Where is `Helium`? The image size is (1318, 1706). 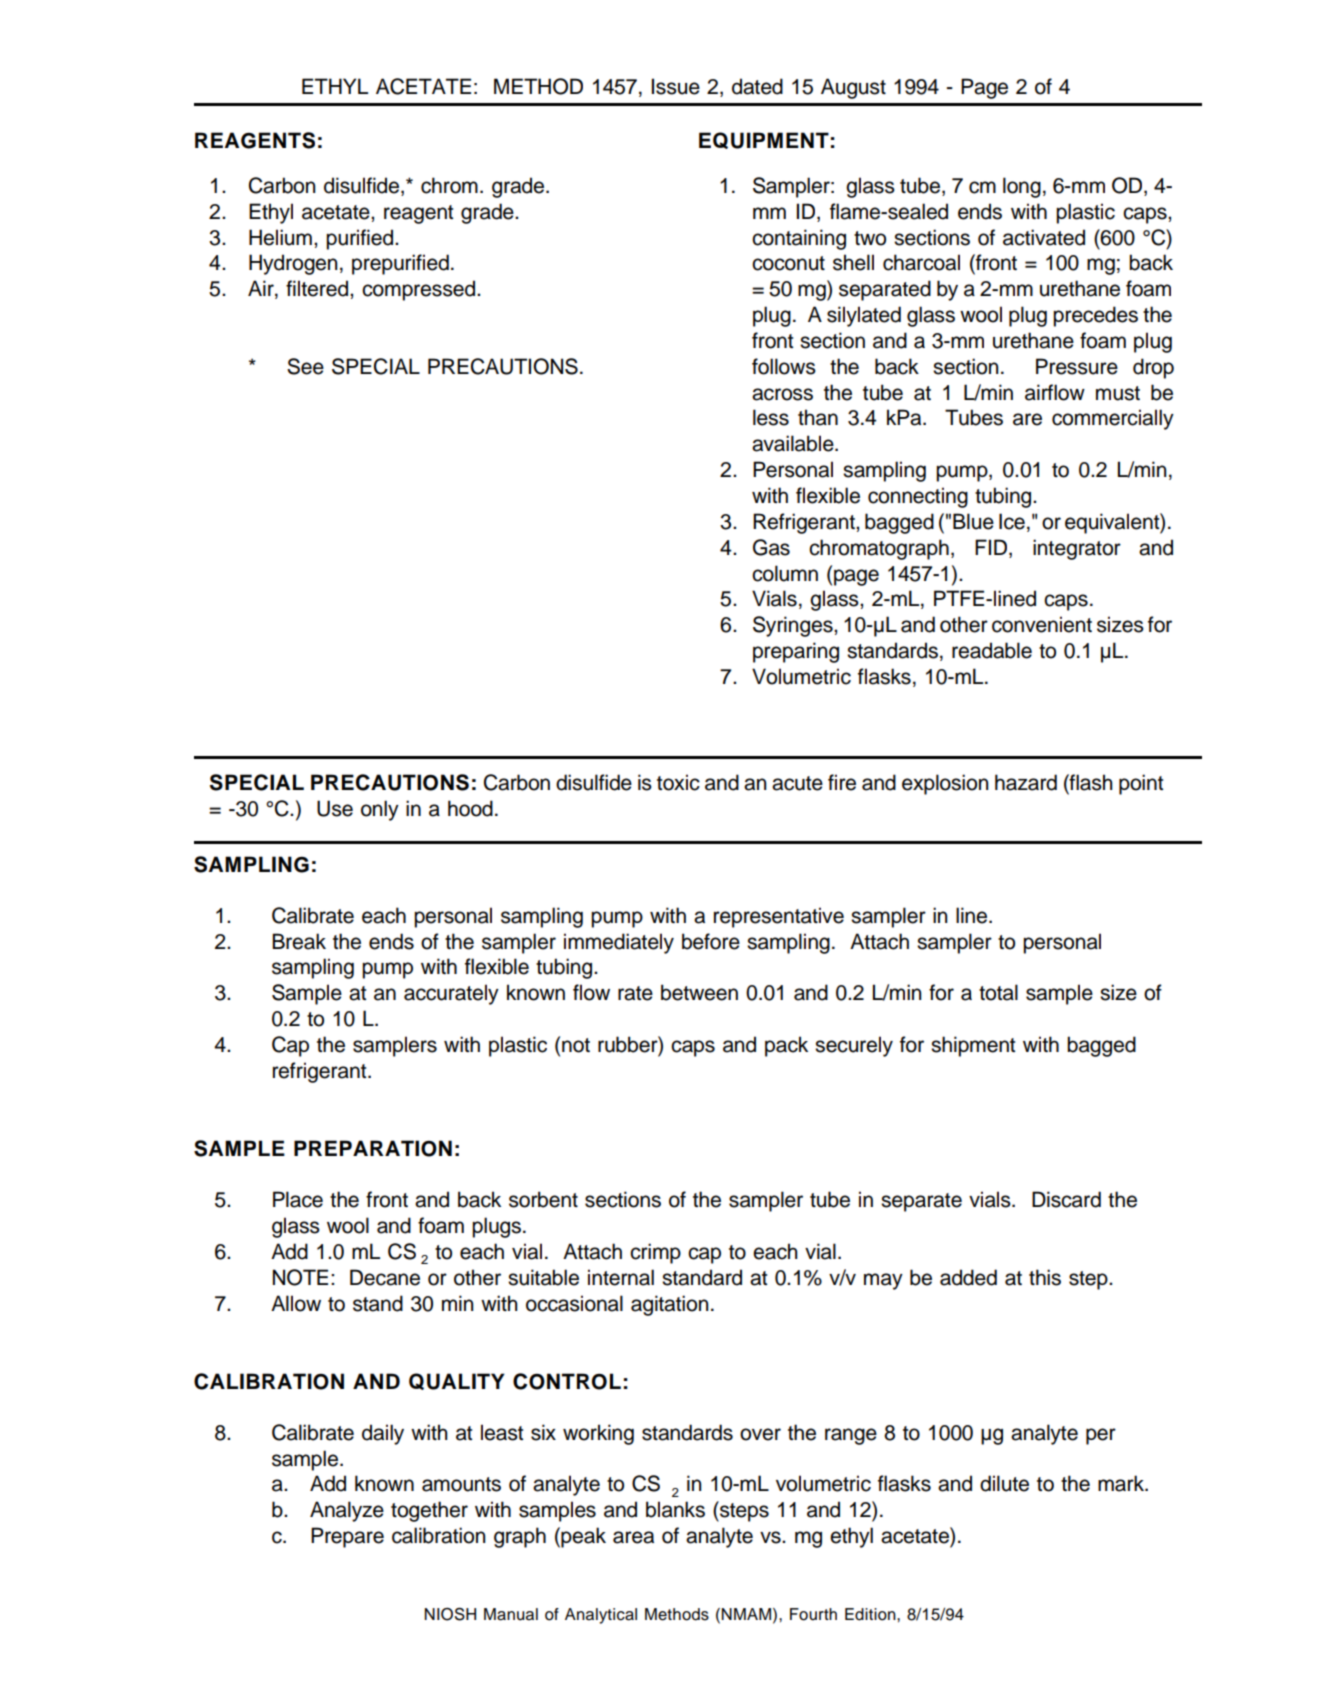
Helium is located at coordinates (280, 237).
